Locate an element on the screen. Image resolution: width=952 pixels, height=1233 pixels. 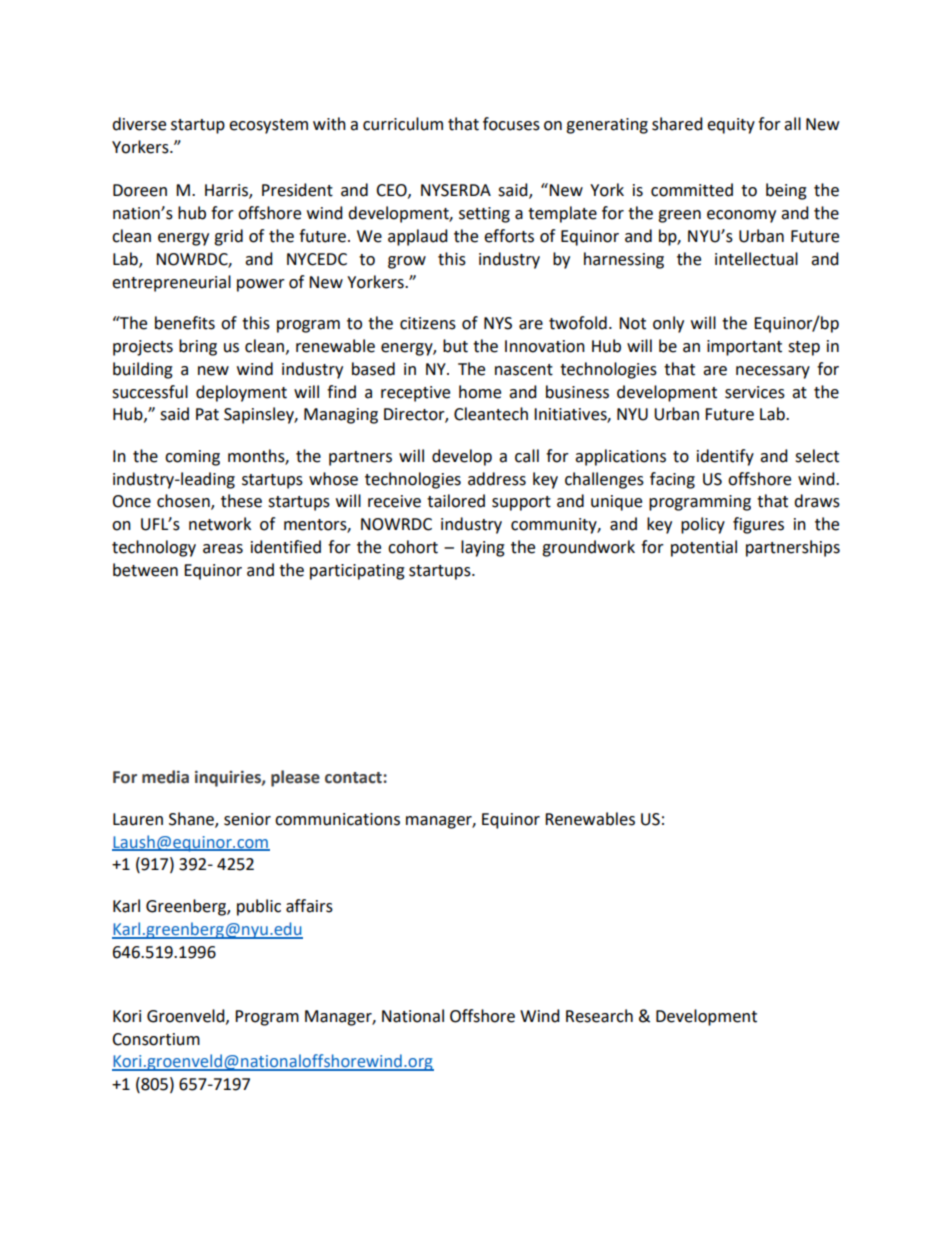
identify is located at coordinates (725, 457).
